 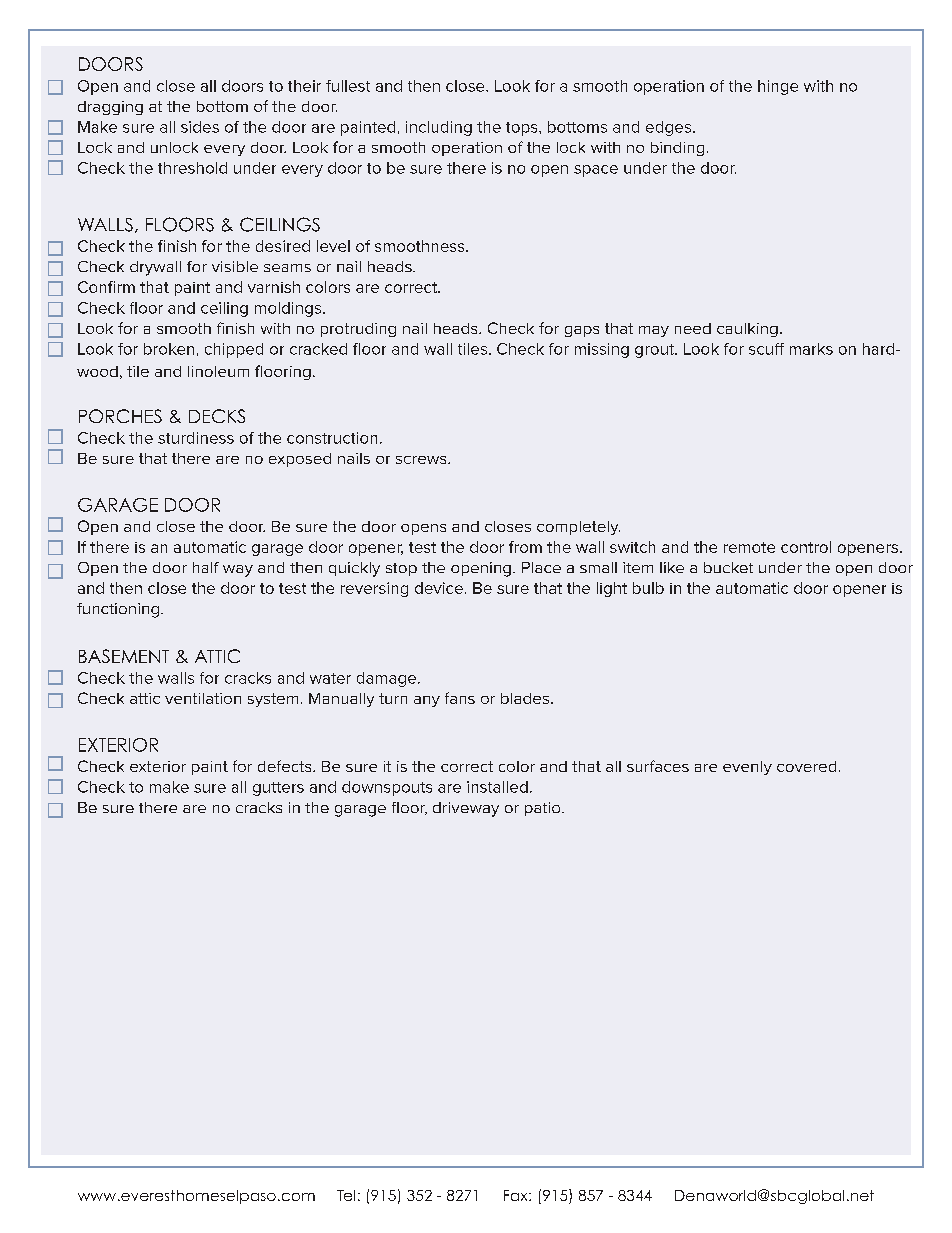 I want to click on including, so click(x=439, y=128).
